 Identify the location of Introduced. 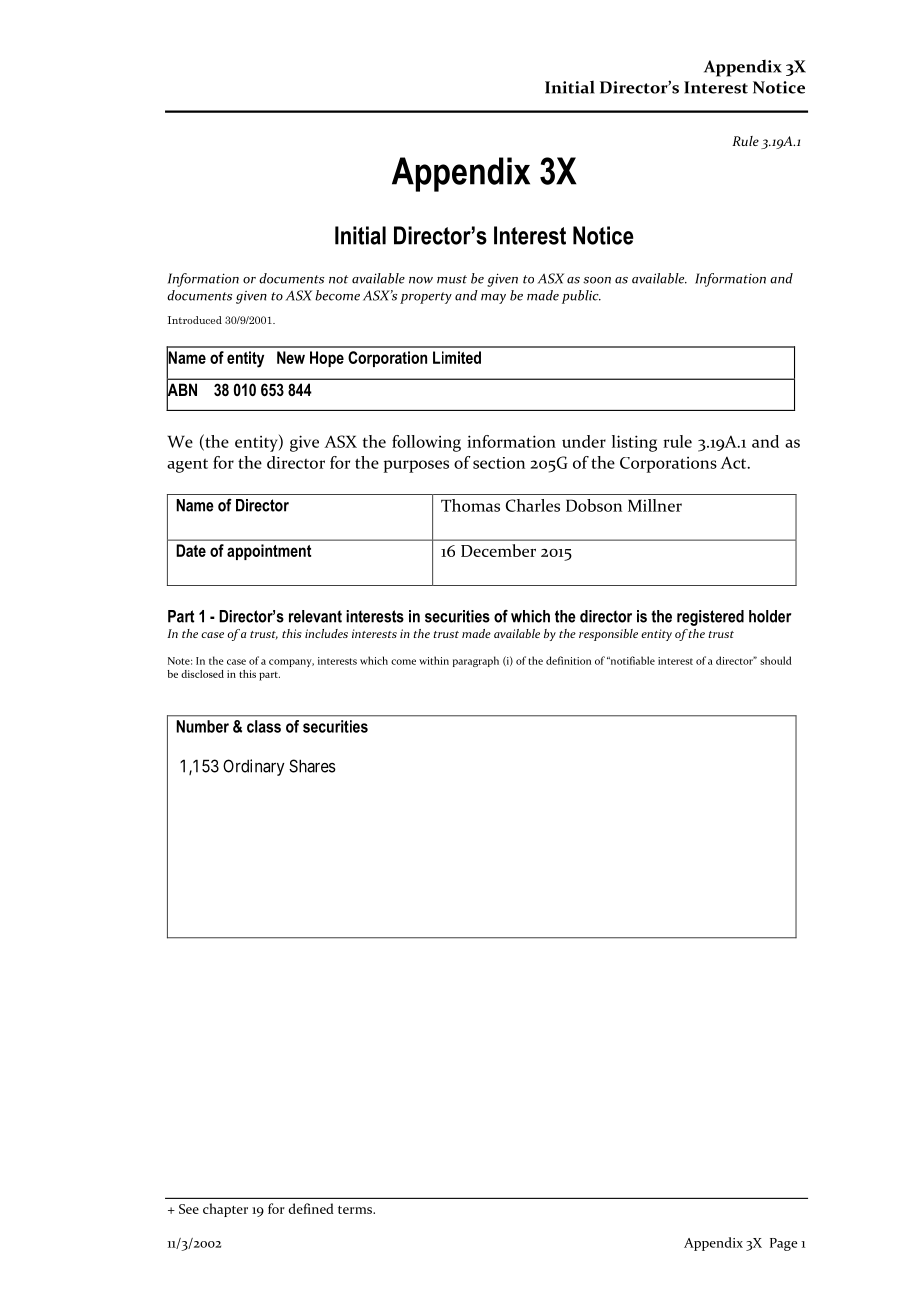
(195, 320).
